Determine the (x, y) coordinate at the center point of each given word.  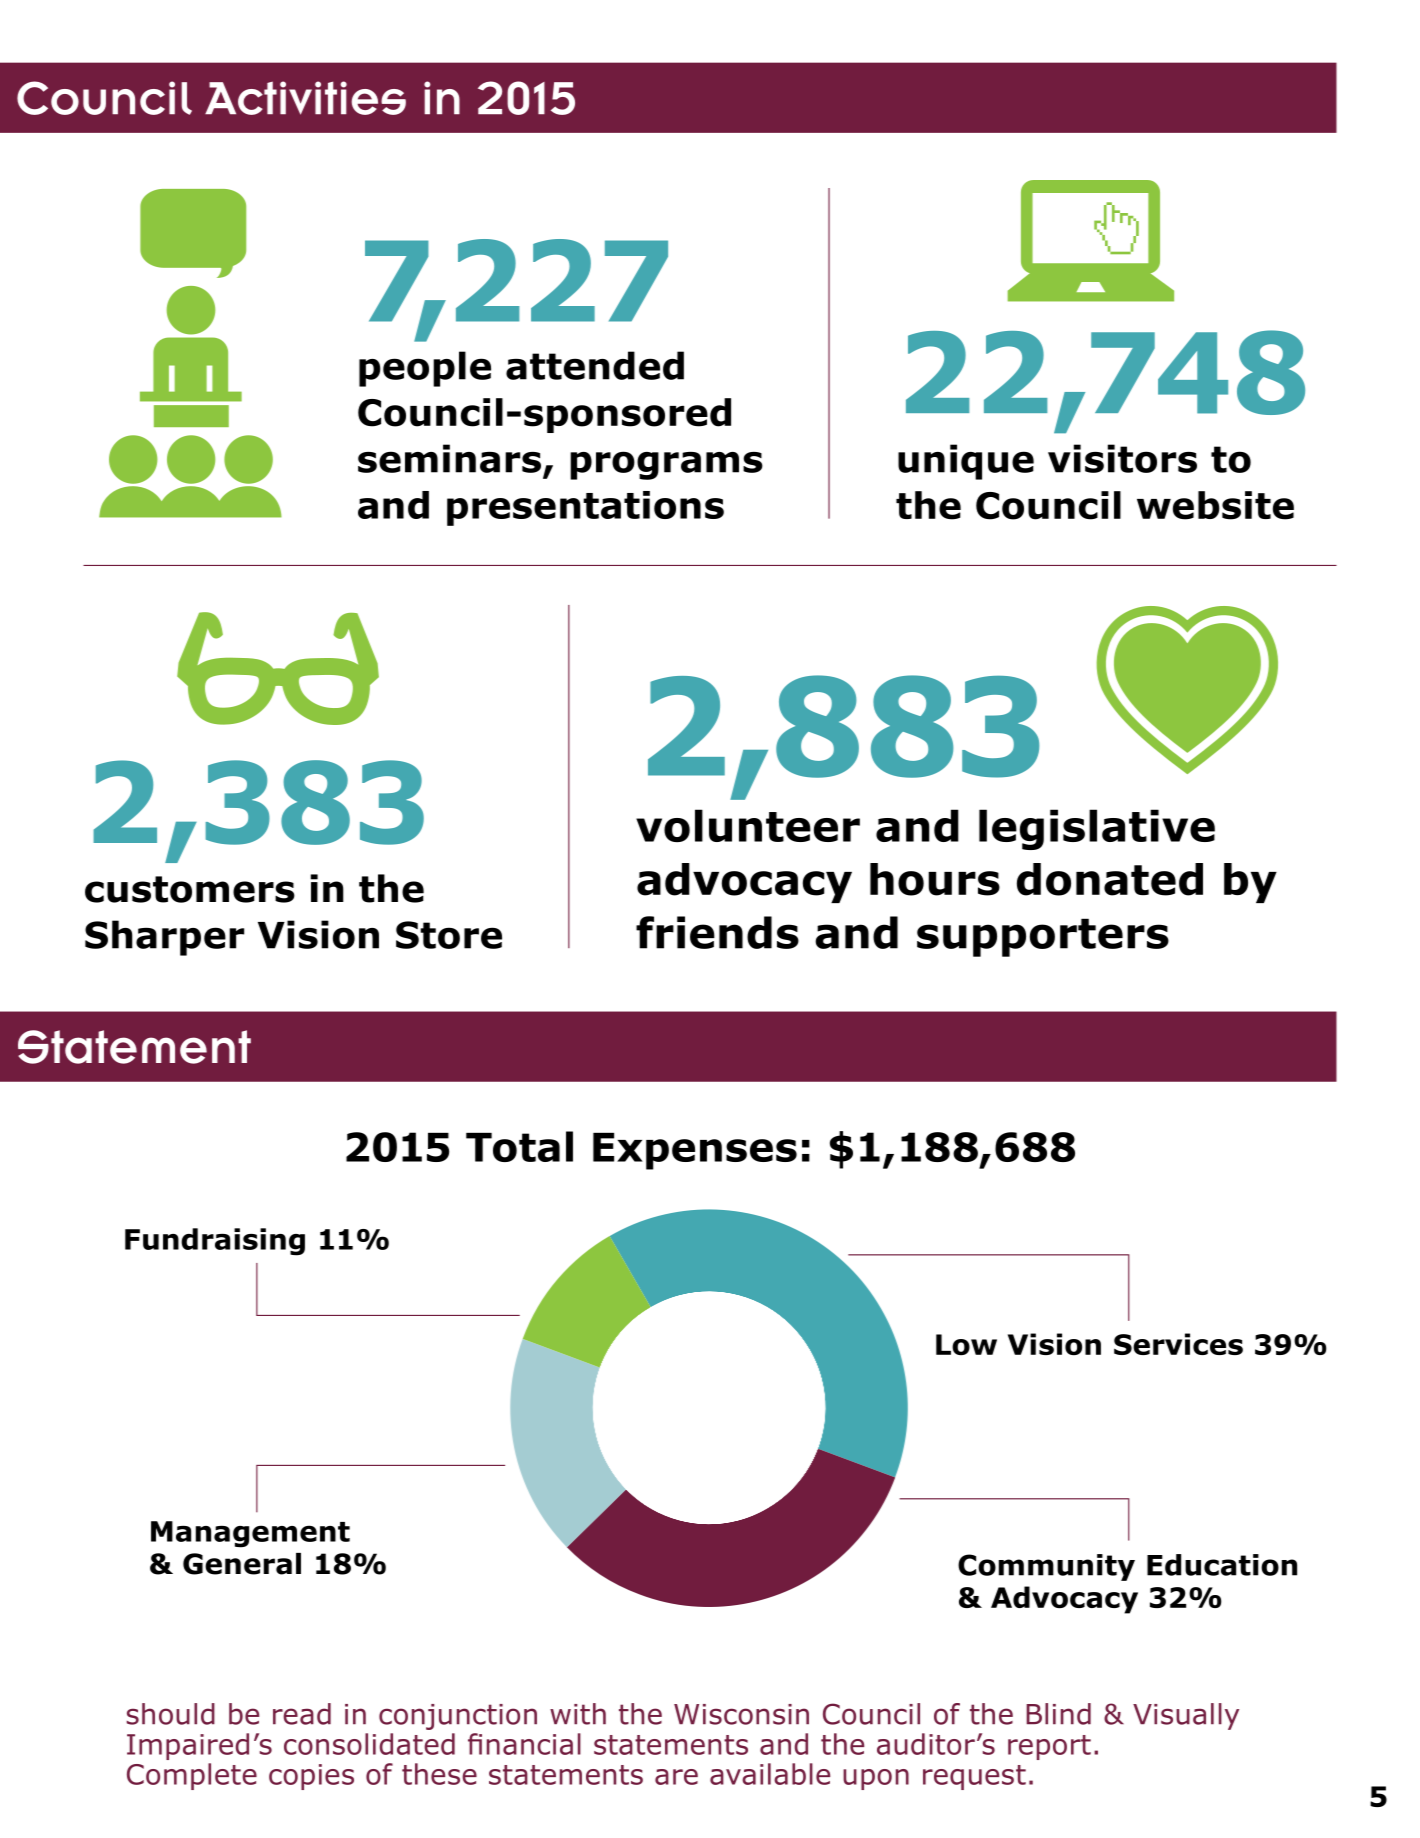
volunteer (748, 825)
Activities (305, 98)
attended (595, 365)
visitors (1122, 458)
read (302, 1714)
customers (190, 889)
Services (1178, 1344)
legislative (1097, 829)
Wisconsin (741, 1714)
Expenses (695, 1151)
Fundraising (215, 1242)
